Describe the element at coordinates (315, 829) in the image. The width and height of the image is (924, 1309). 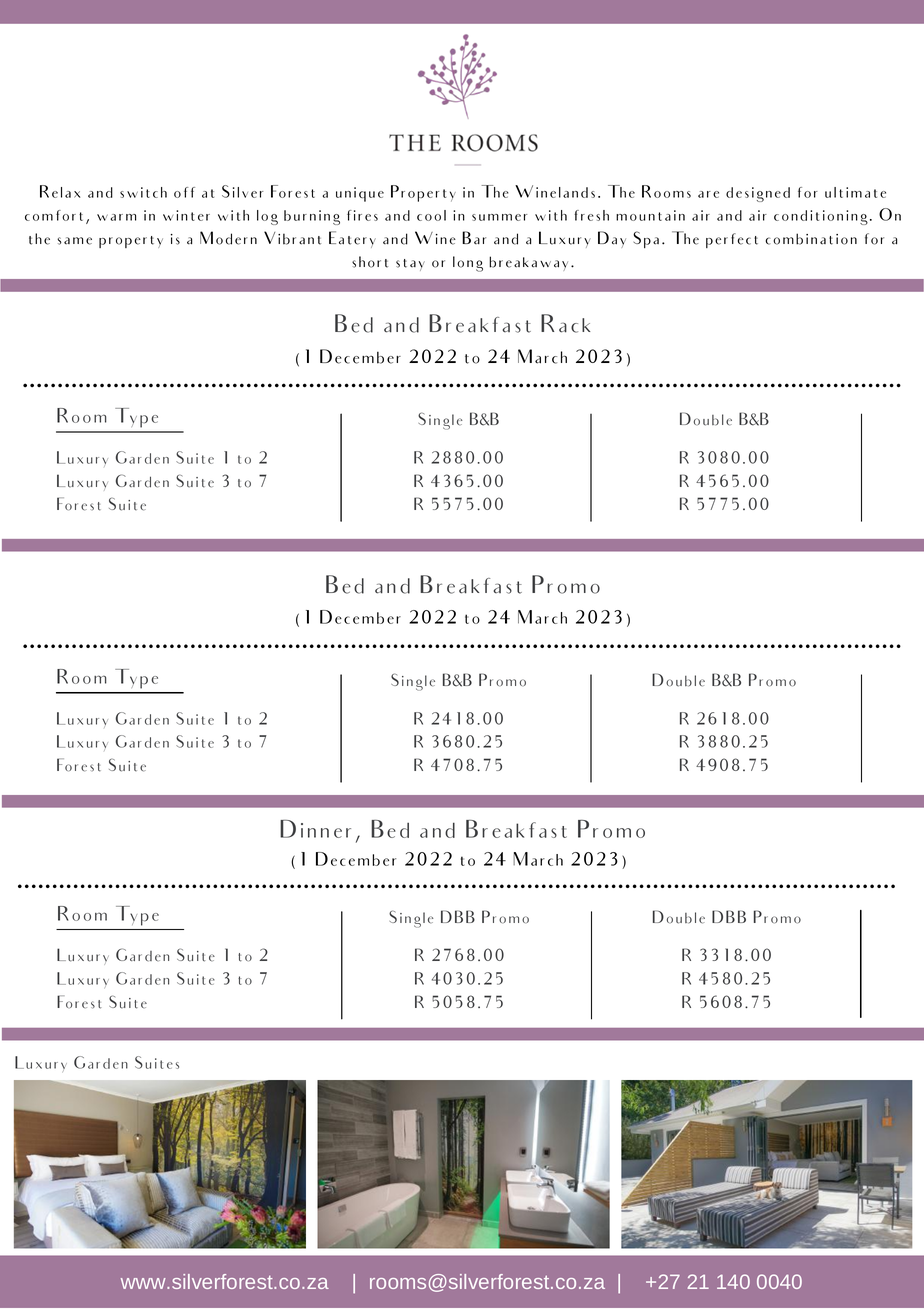
I see `Dinner` at that location.
